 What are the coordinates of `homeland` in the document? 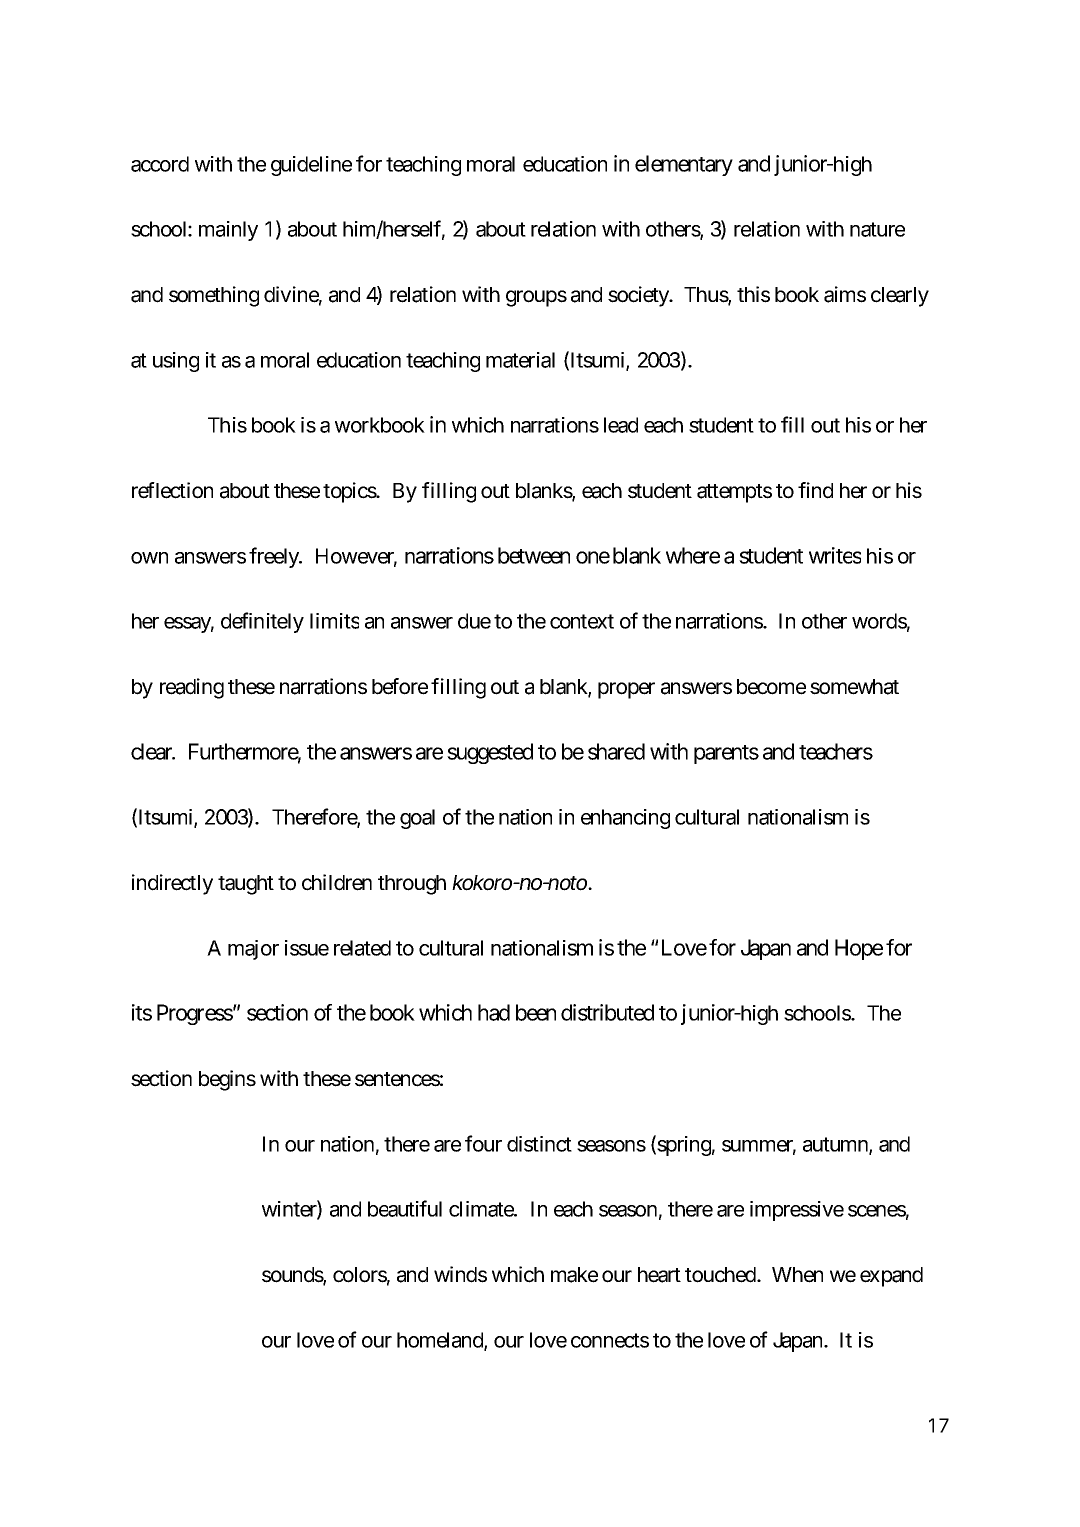 It's located at (441, 1341).
